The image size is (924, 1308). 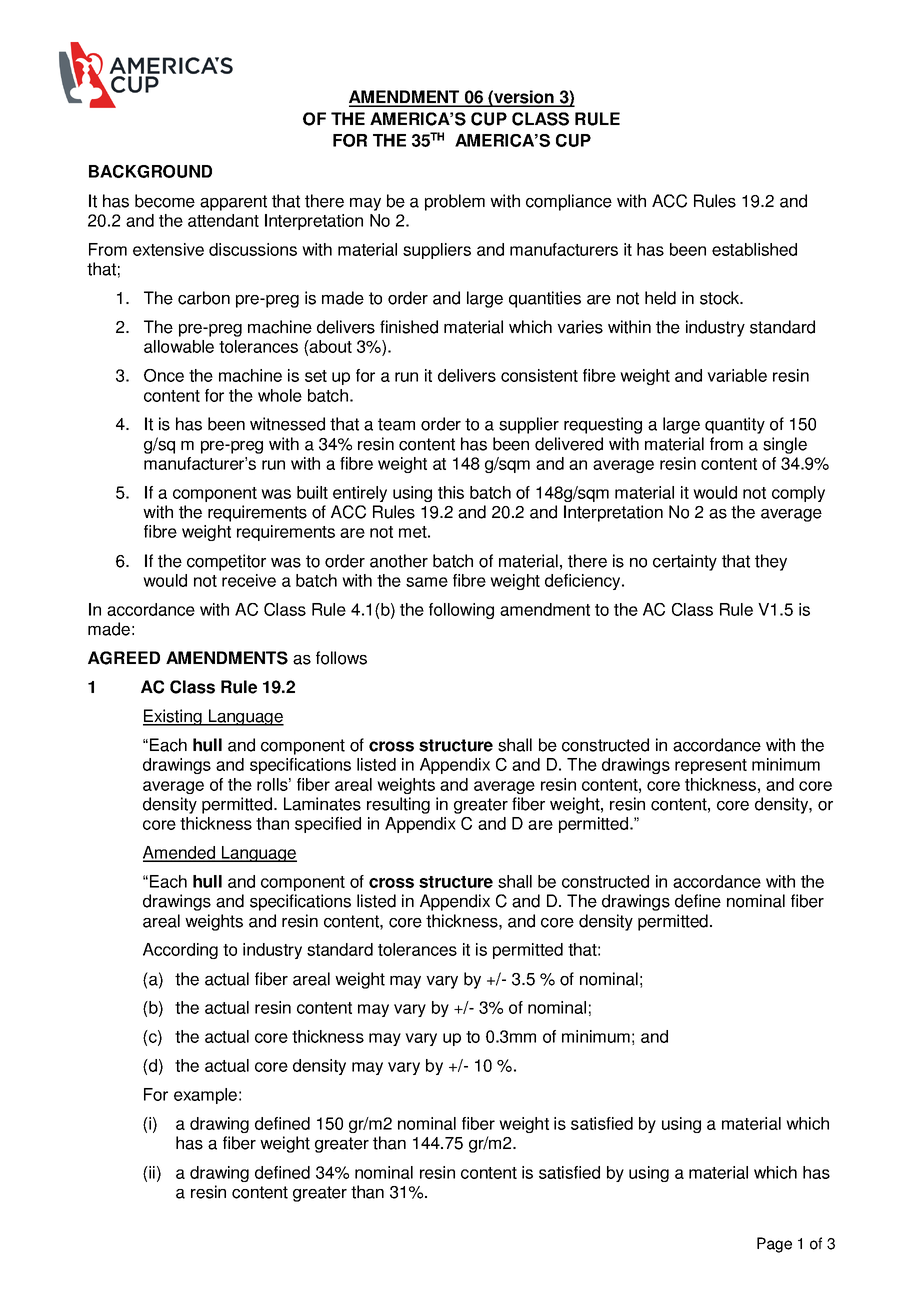 What do you see at coordinates (398, 805) in the screenshot?
I see `resulting` at bounding box center [398, 805].
